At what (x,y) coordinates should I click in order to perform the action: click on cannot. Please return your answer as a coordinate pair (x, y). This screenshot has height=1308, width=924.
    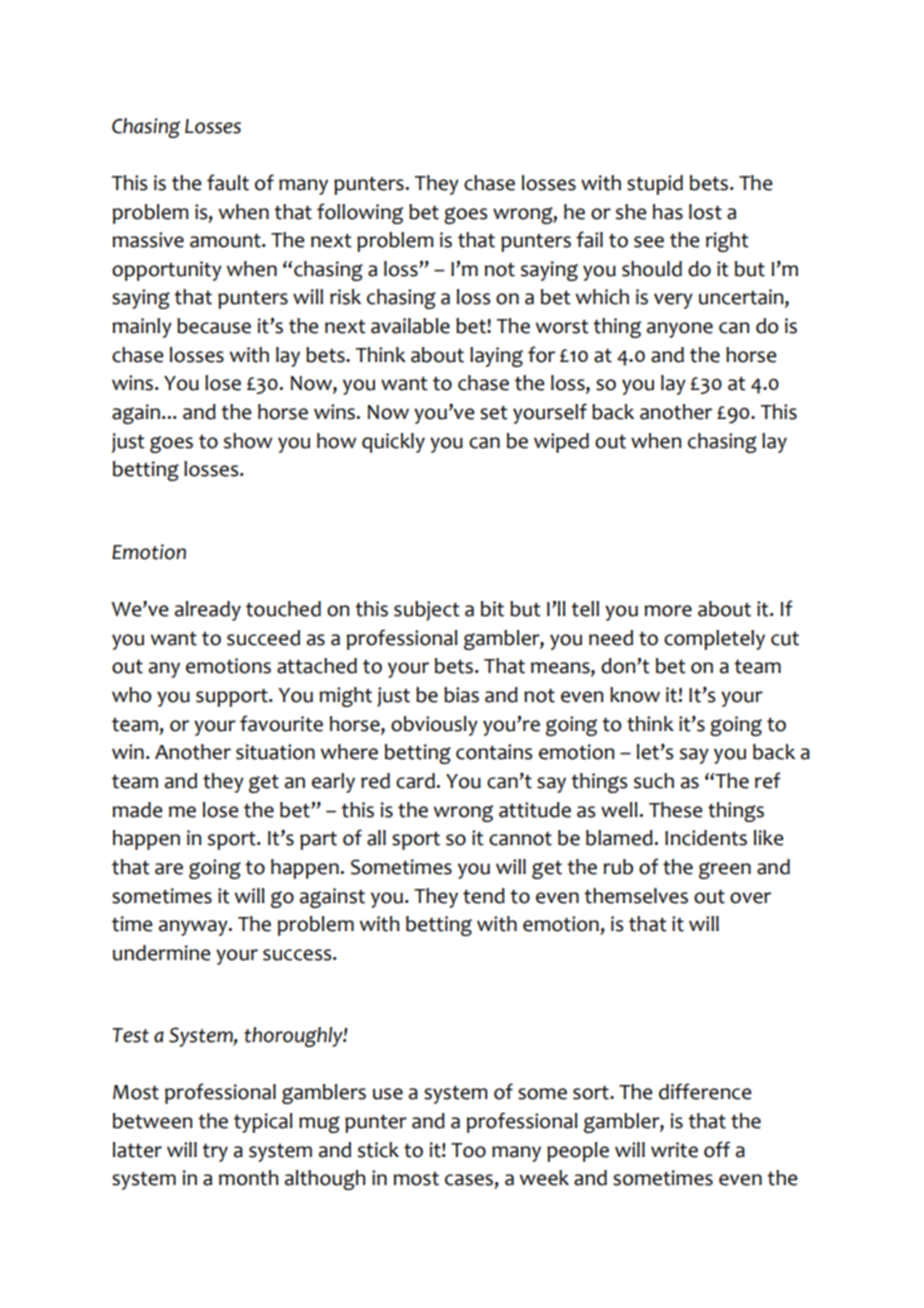
    Looking at the image, I should click on (520, 839).
